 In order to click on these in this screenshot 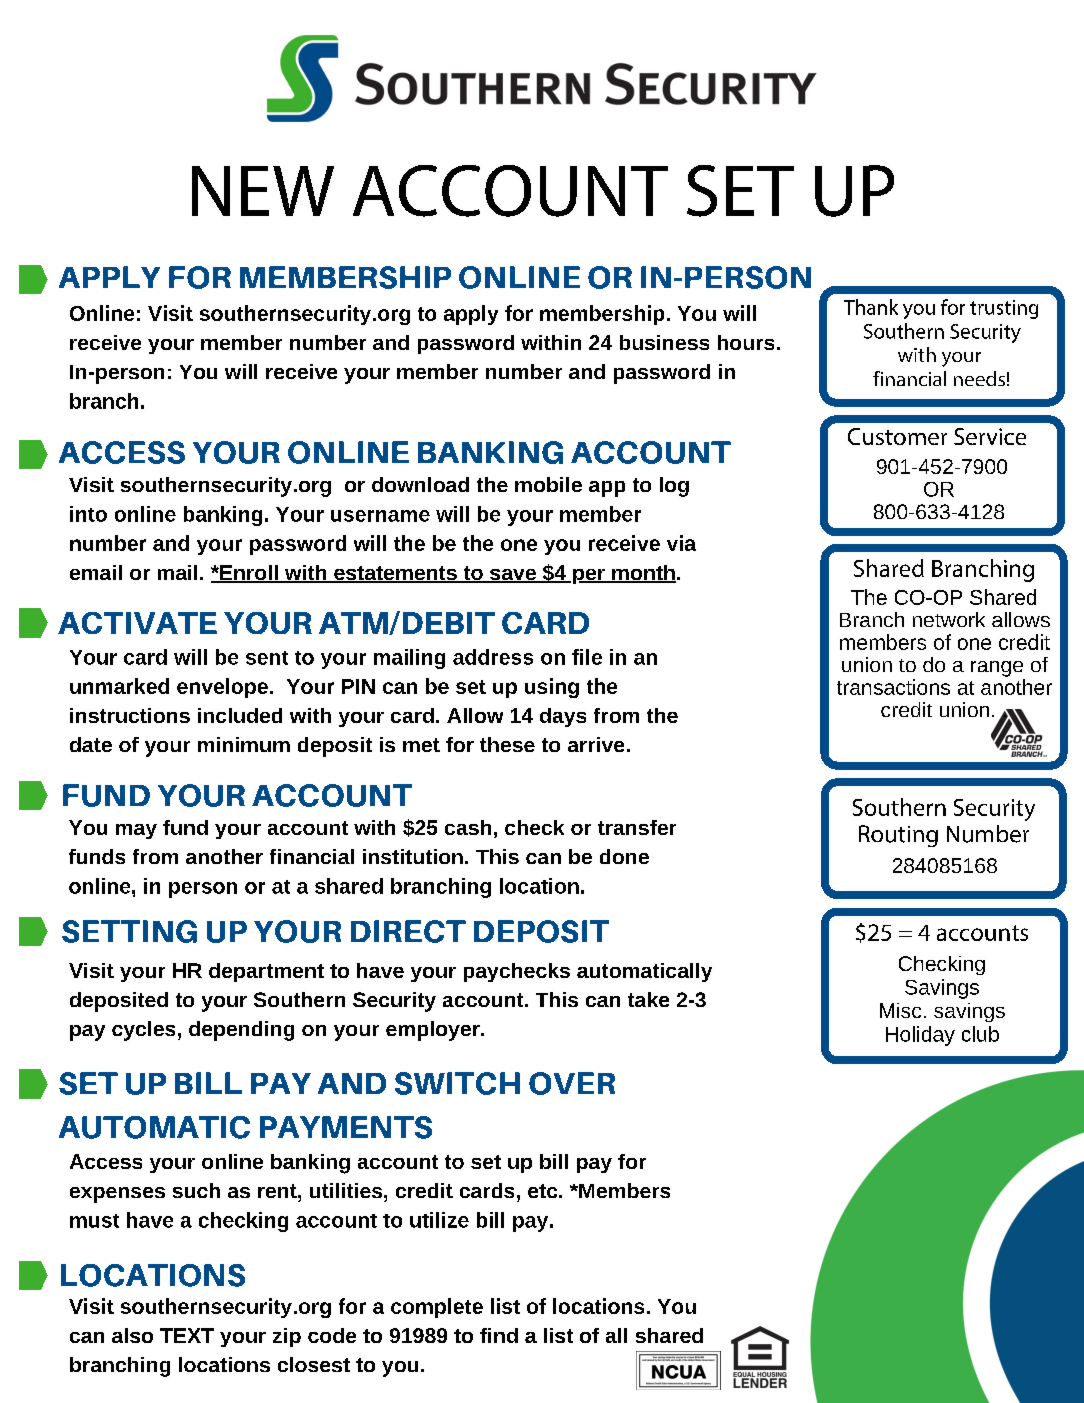, I will do `click(507, 744)`.
